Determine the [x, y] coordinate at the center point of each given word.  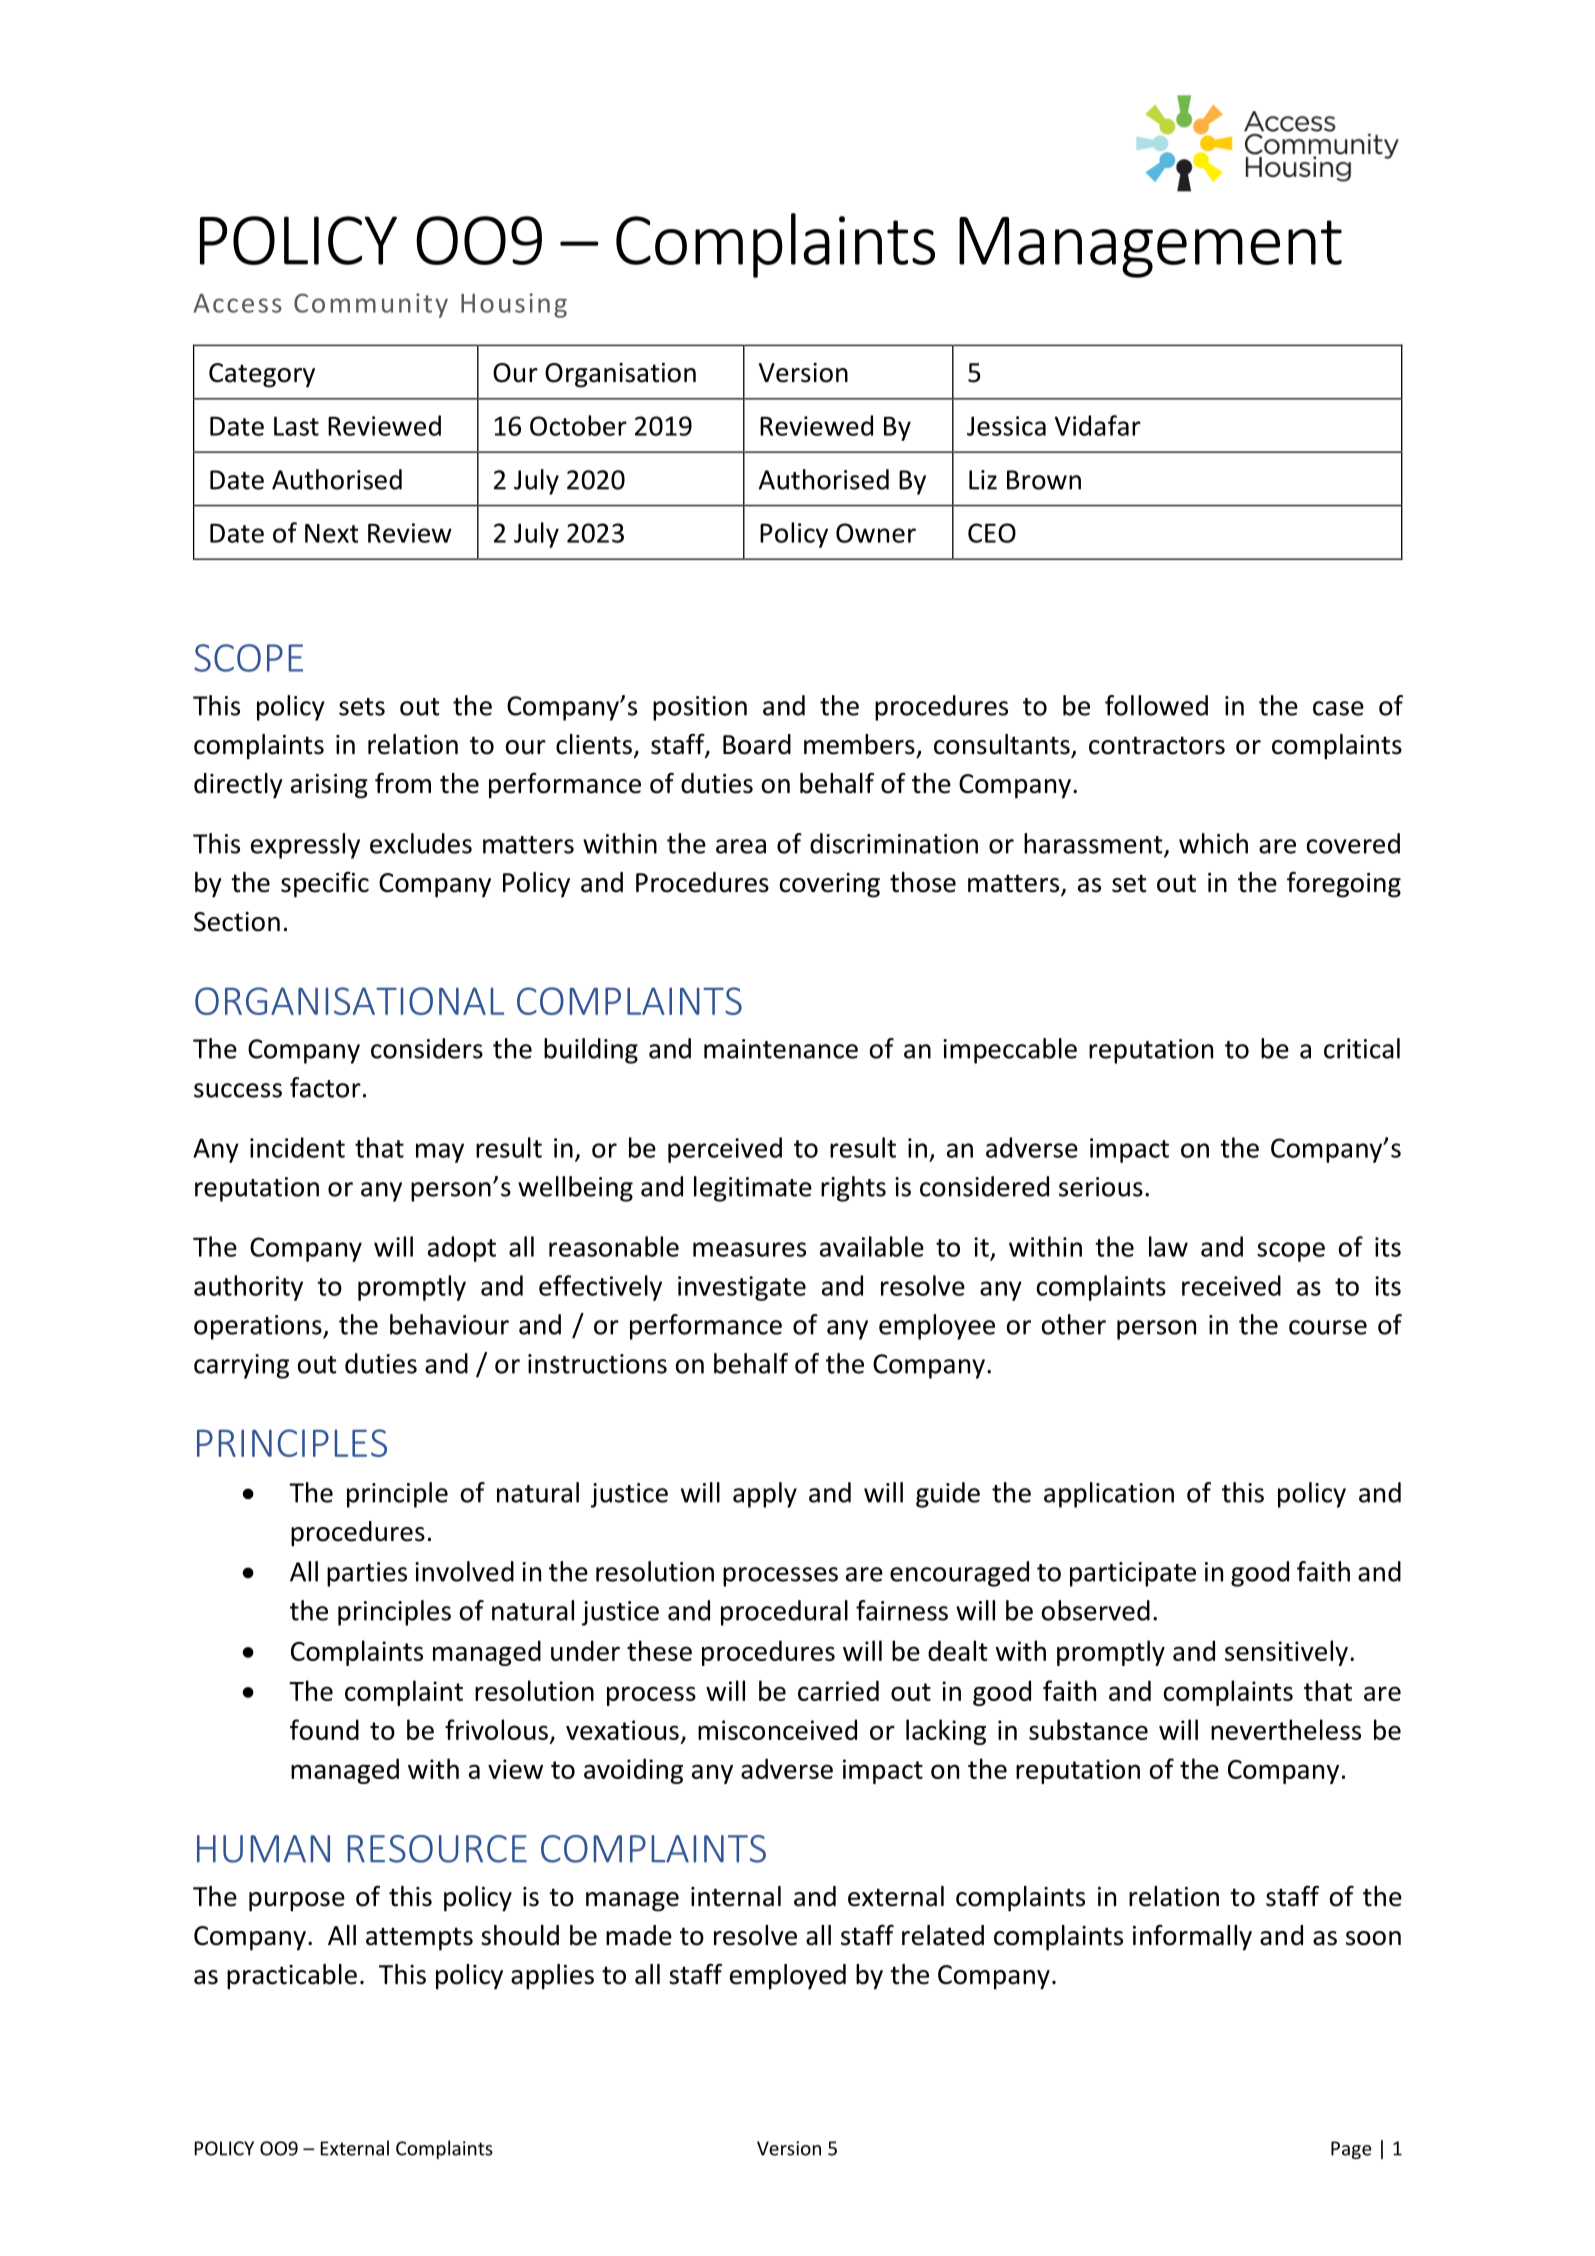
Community [371, 305]
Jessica [1006, 426]
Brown [1044, 480]
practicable [292, 1977]
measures [749, 1249]
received [1231, 1285]
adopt [462, 1249]
